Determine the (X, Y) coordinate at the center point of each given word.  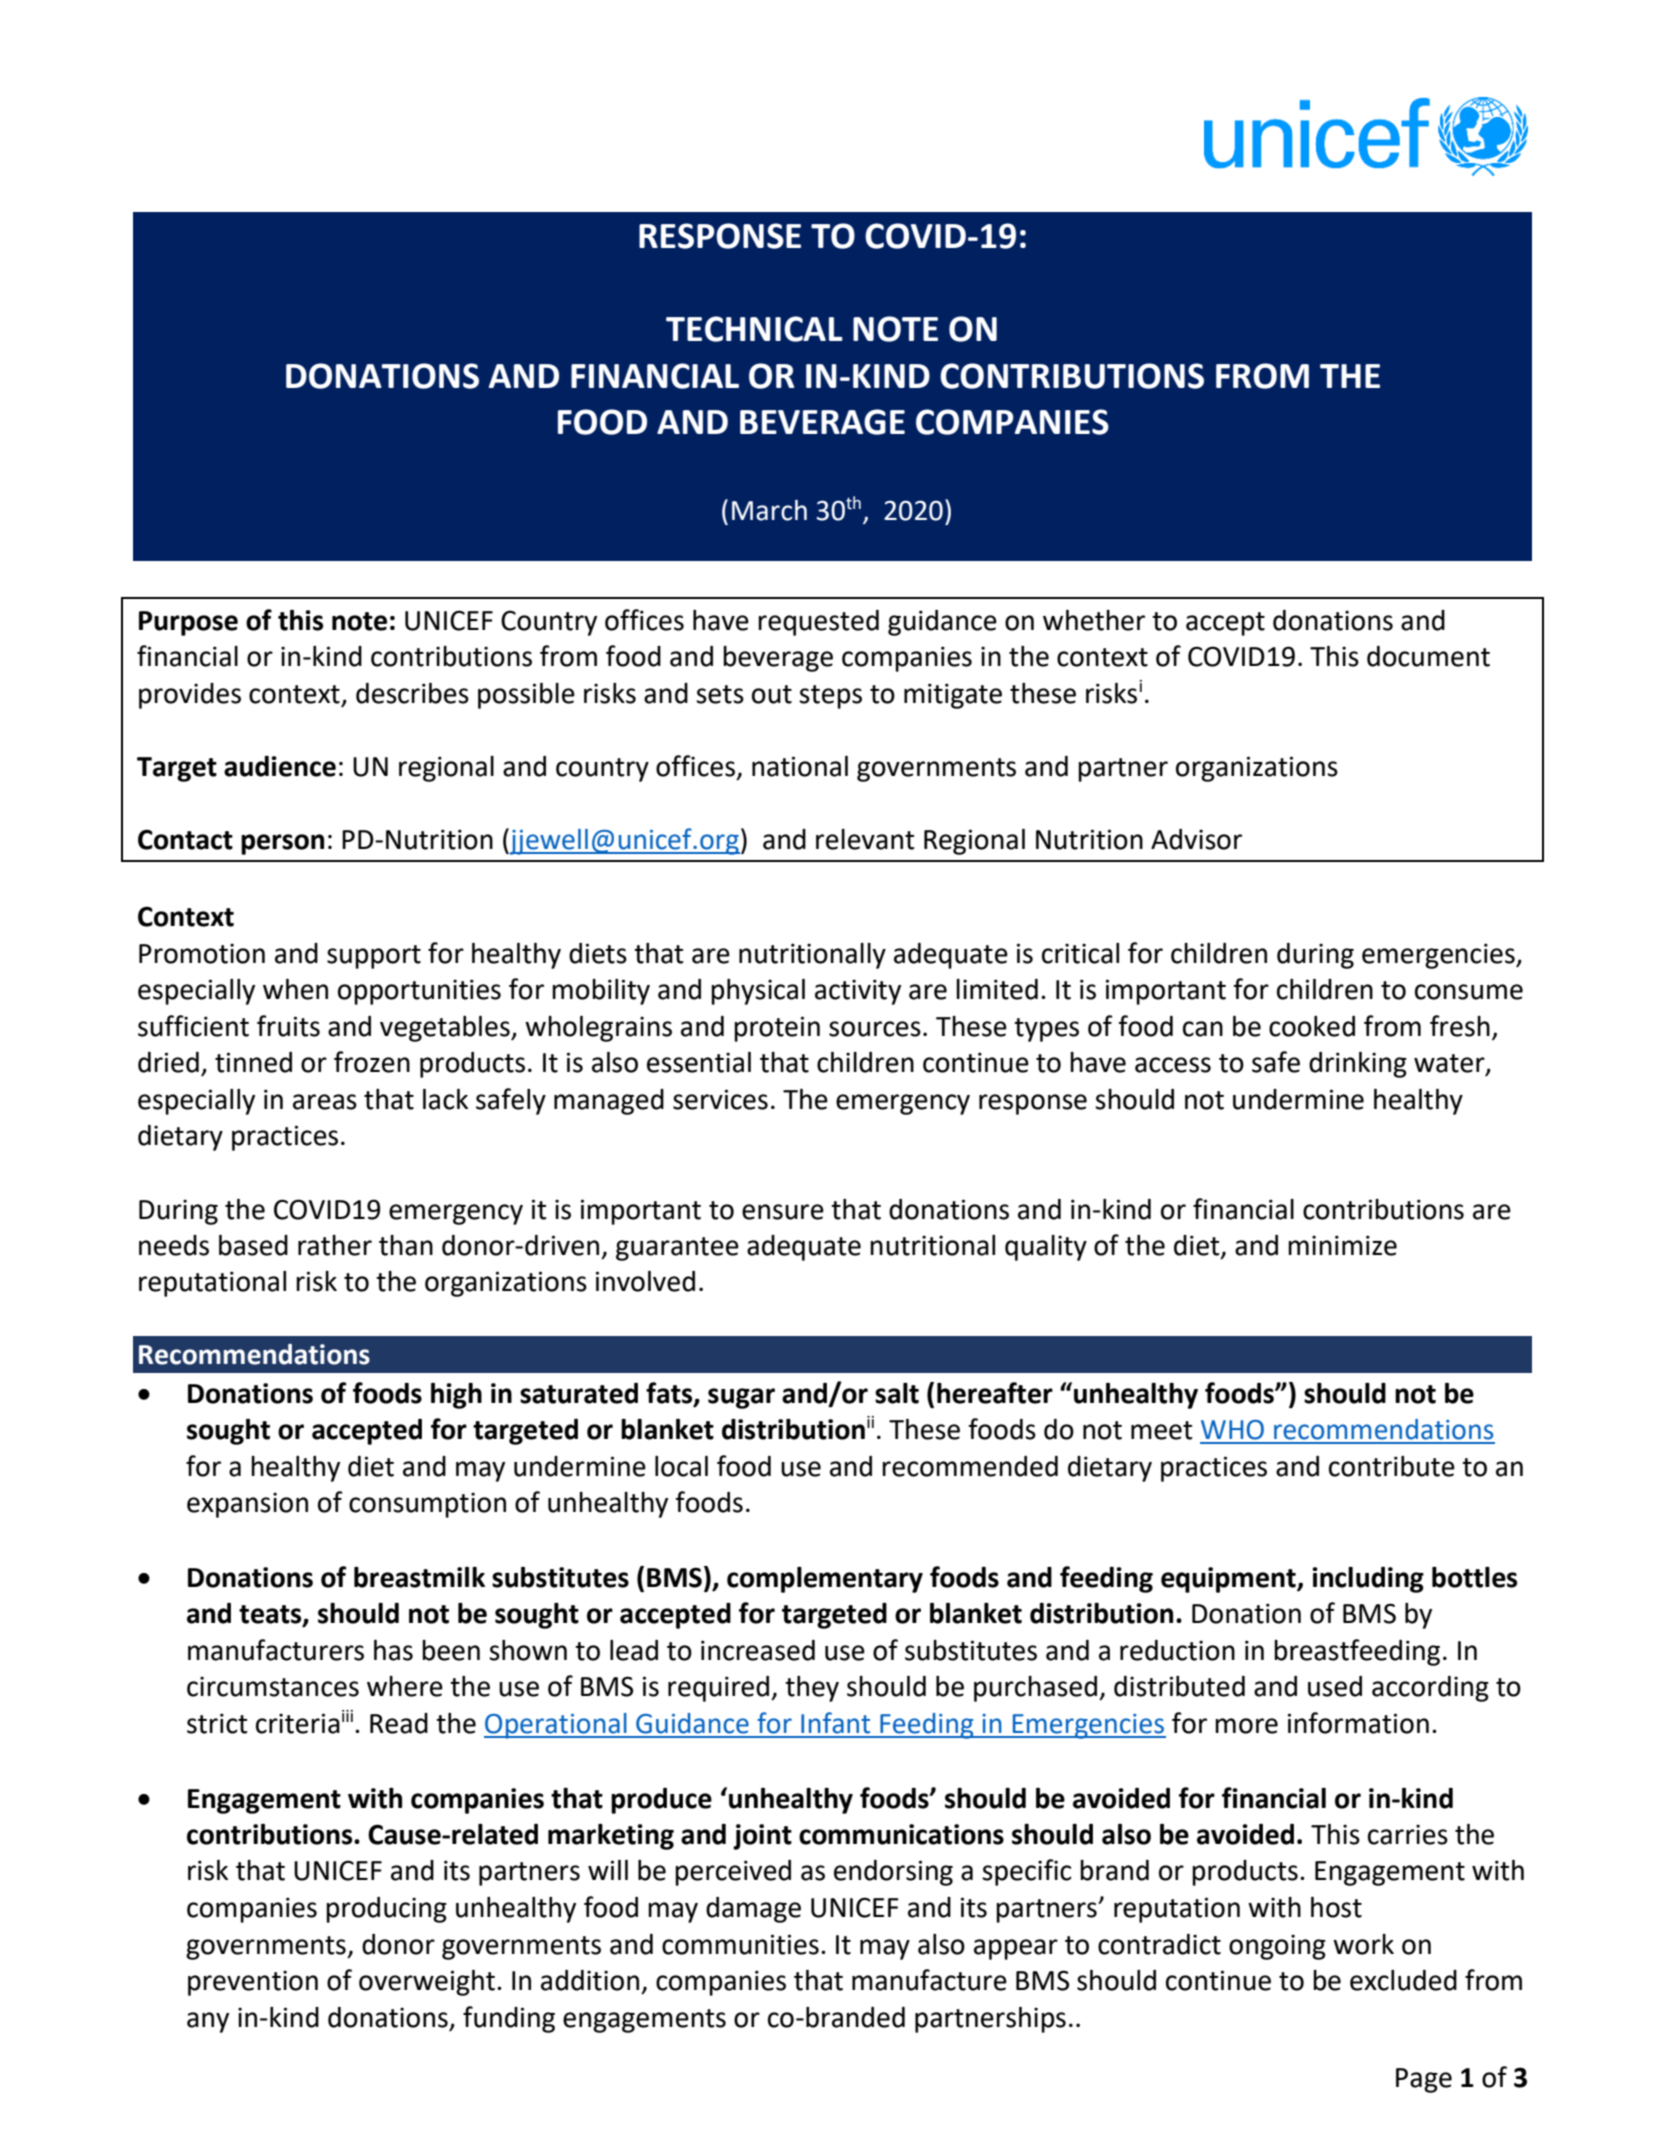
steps (830, 697)
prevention (253, 1983)
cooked (1312, 1026)
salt (897, 1393)
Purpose (188, 623)
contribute (1392, 1466)
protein (777, 1029)
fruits (288, 1026)
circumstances (273, 1686)
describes (412, 693)
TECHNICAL (754, 329)
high (456, 1396)
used (1335, 1686)
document (1428, 656)
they (812, 1689)
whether (1094, 620)
